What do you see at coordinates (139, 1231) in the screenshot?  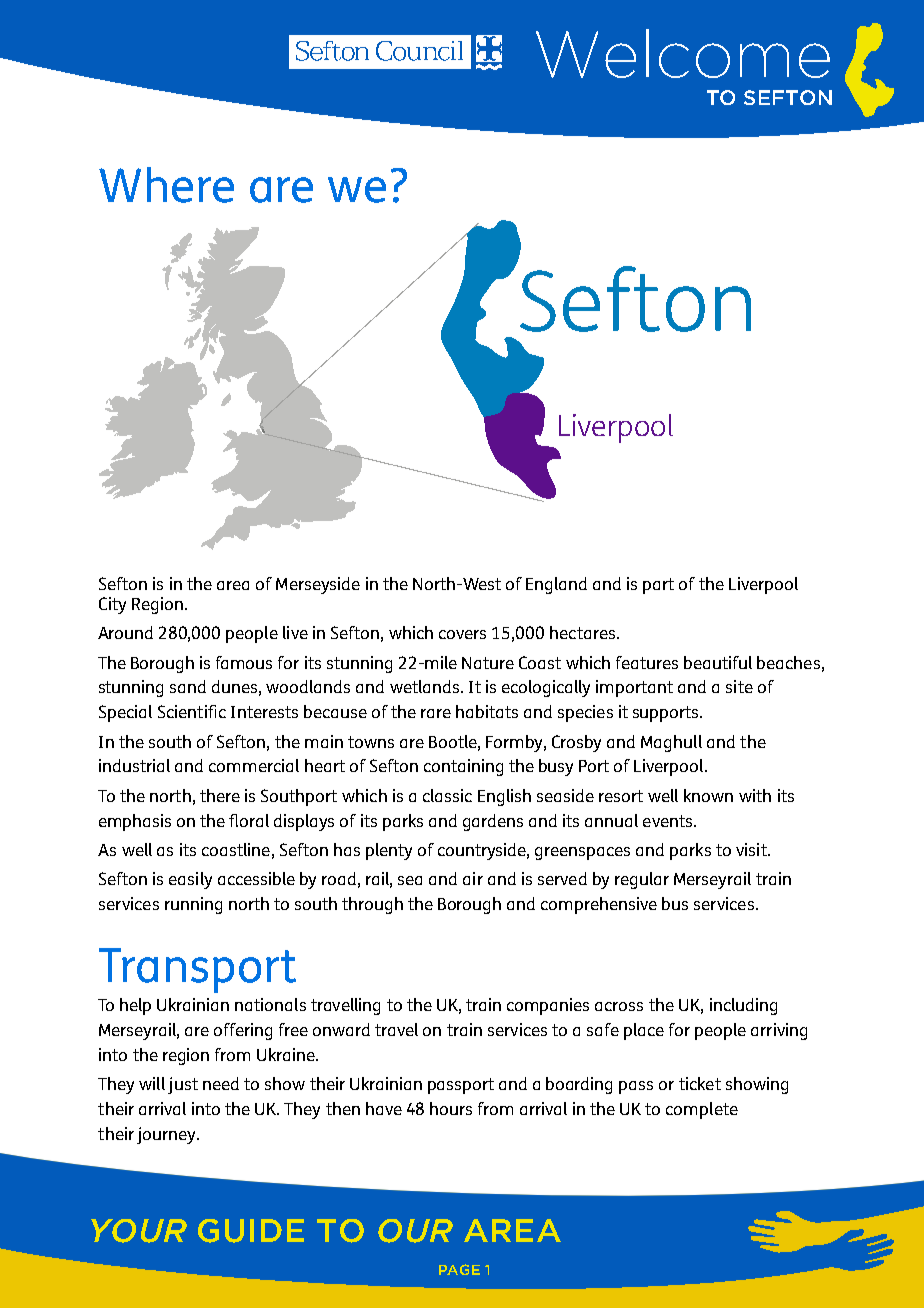 I see `YOUR` at bounding box center [139, 1231].
